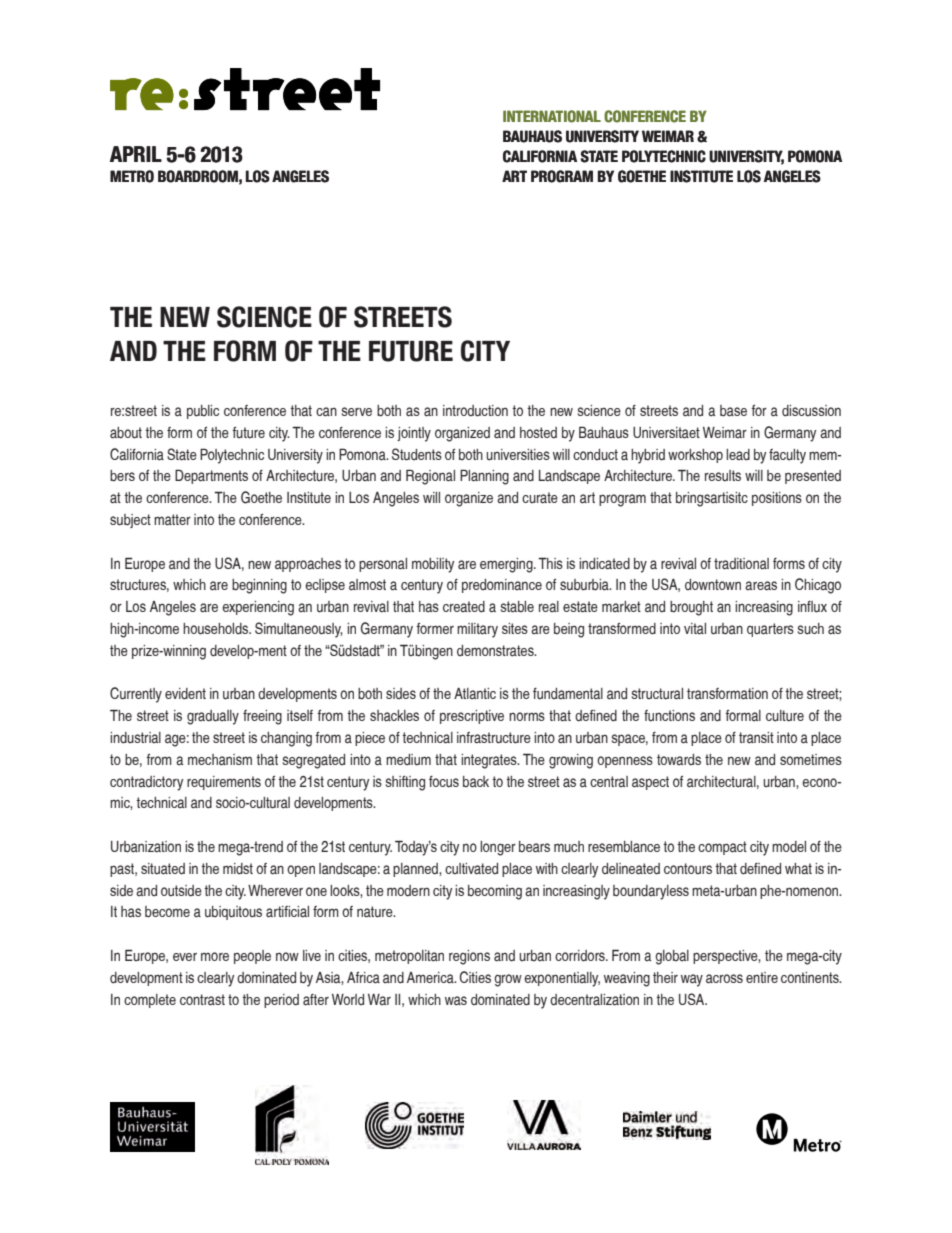 The width and height of the image is (952, 1233). I want to click on introduction, so click(475, 411).
